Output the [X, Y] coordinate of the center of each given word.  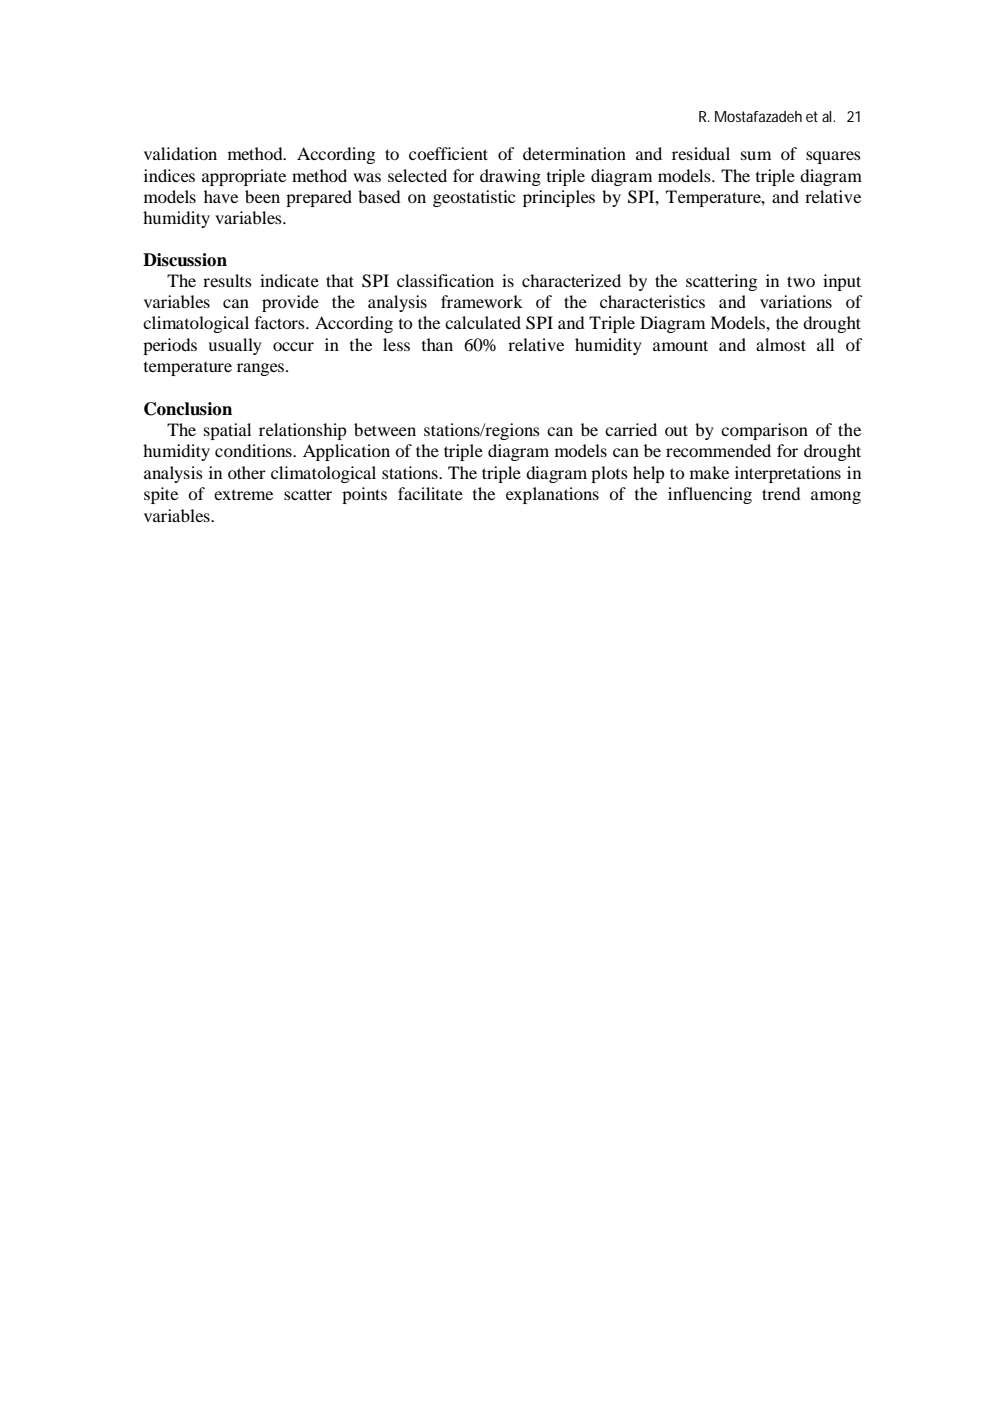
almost [781, 344]
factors [281, 322]
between [385, 429]
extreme [243, 495]
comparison [764, 431]
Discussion [185, 260]
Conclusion [188, 409]
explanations [552, 495]
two [801, 281]
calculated [483, 322]
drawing [510, 177]
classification [445, 280]
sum [756, 155]
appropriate [244, 177]
